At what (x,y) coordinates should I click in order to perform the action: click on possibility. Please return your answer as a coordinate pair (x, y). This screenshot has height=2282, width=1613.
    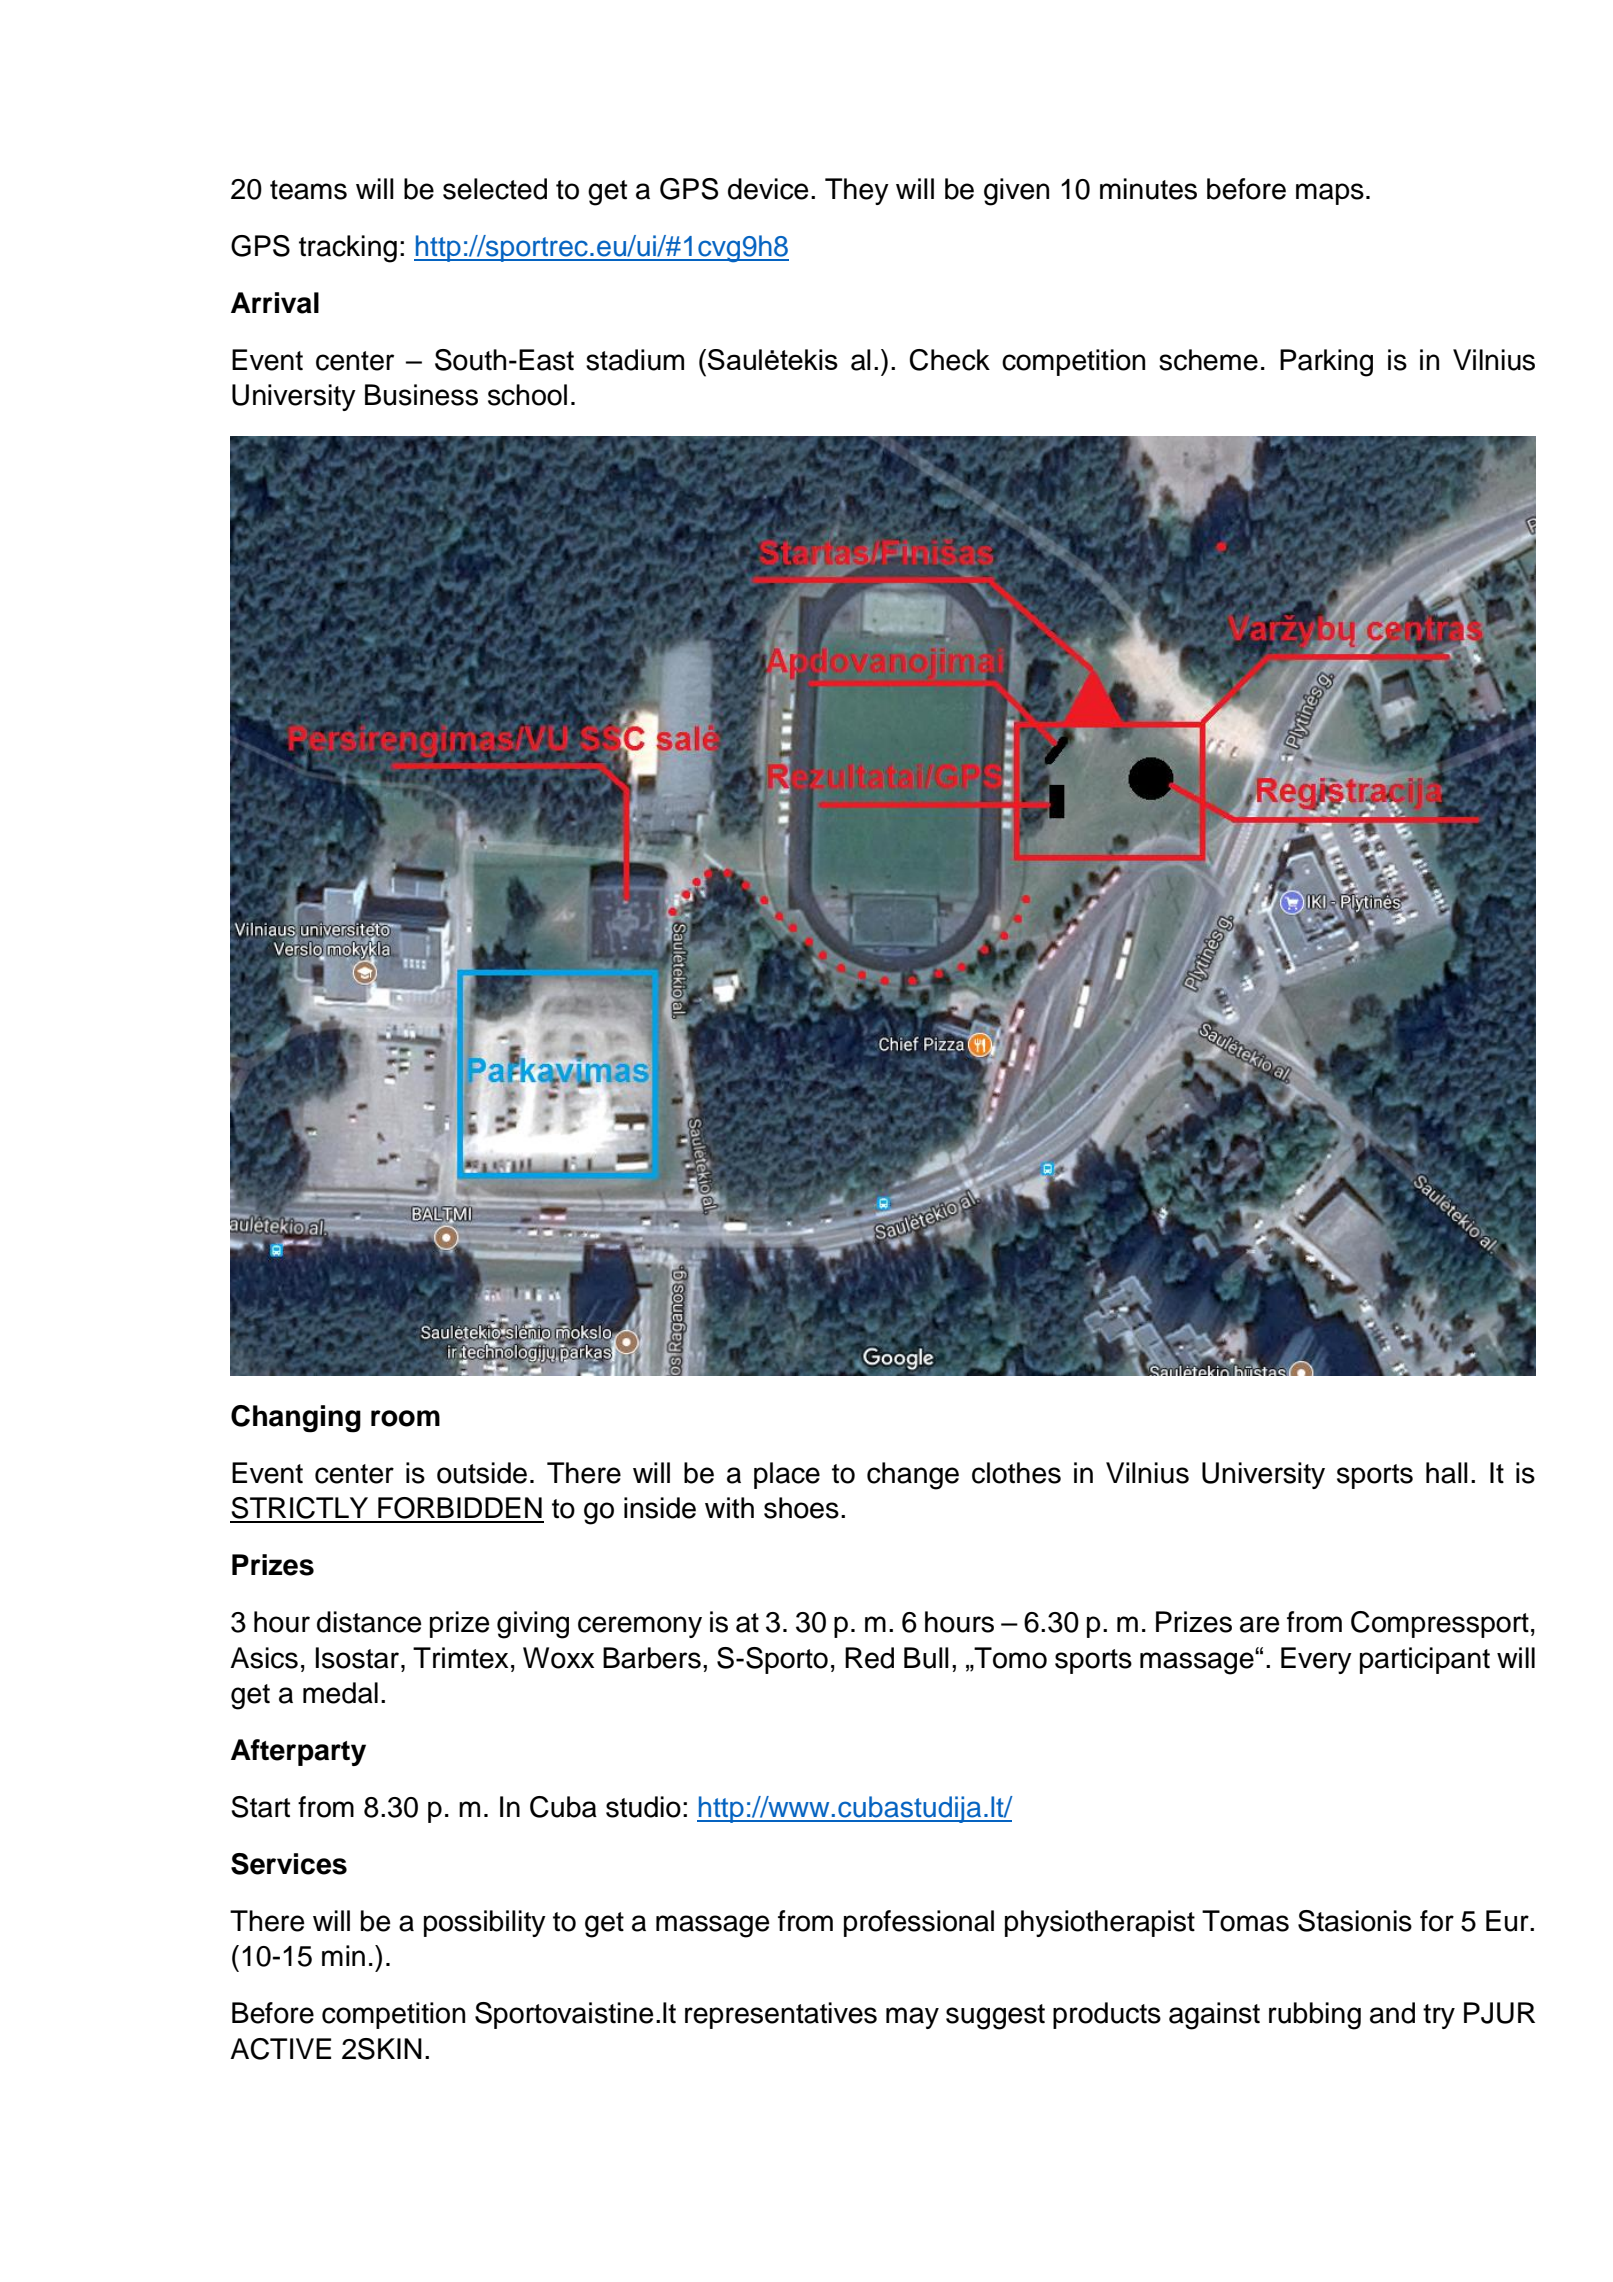
    Looking at the image, I should click on (485, 1923).
